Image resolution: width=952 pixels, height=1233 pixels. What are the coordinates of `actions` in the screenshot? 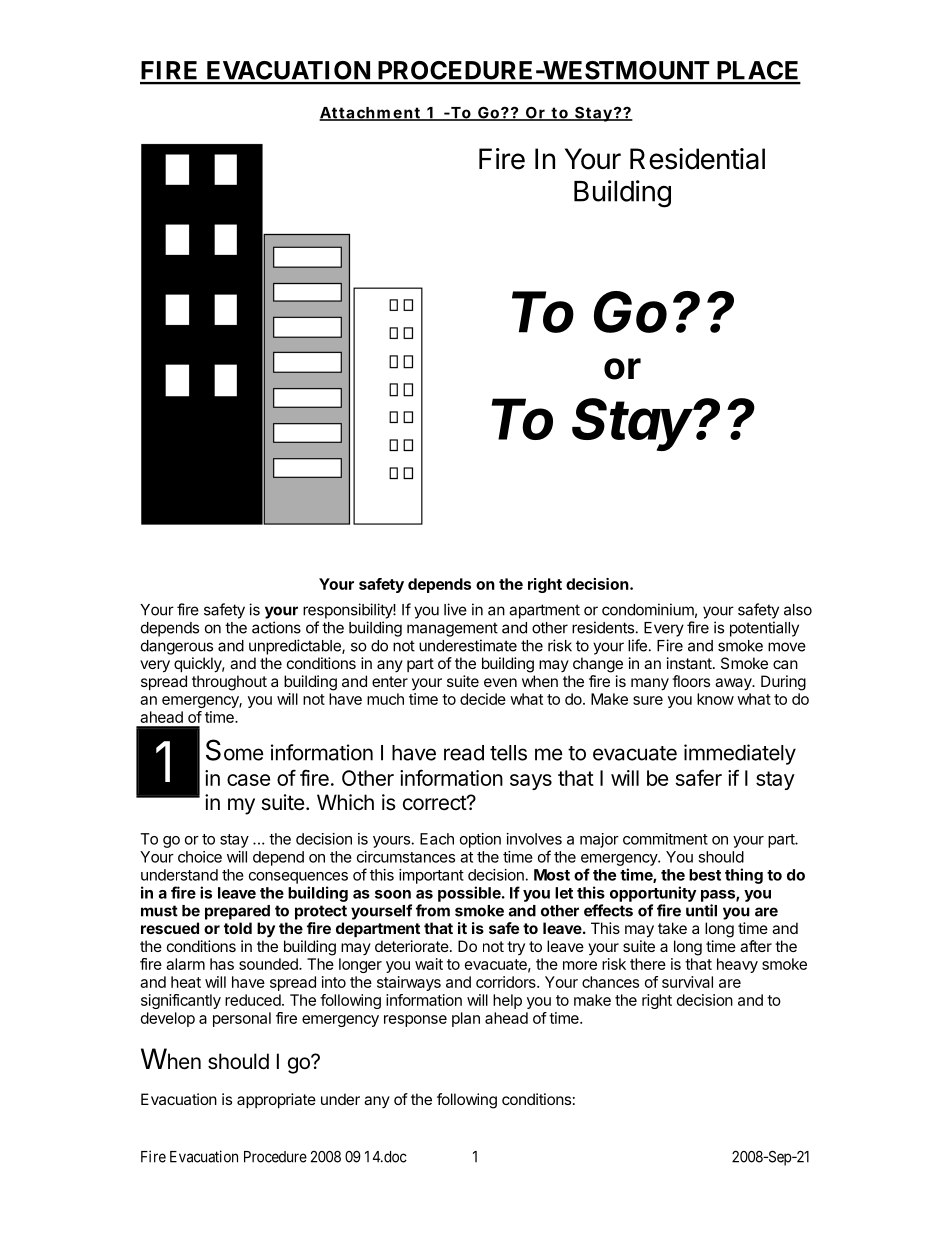 It's located at (276, 627).
